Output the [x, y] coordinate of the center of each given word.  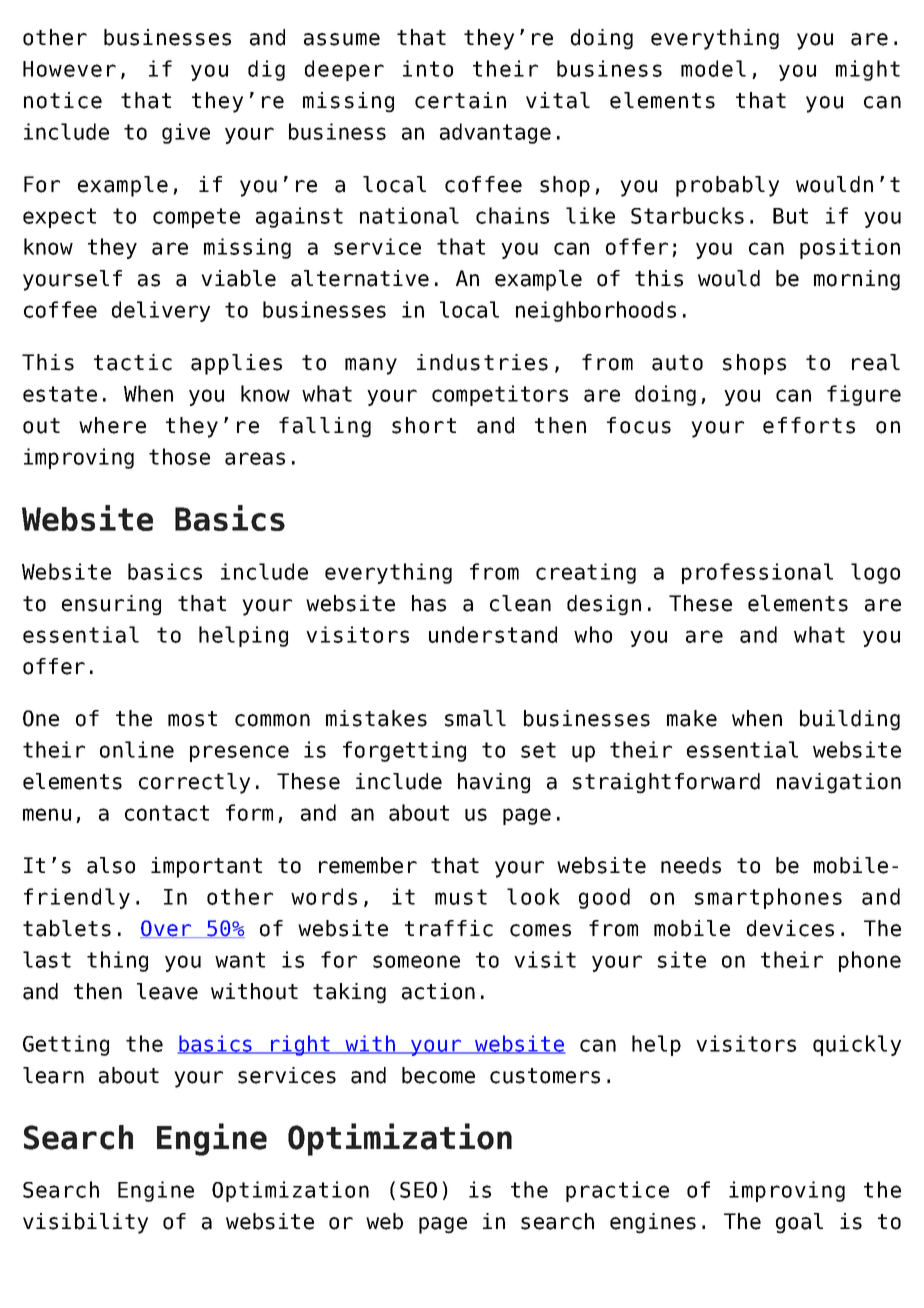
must [461, 897]
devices [790, 928]
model [713, 68]
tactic [133, 362]
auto [677, 363]
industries [482, 362]
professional [757, 573]
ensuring [111, 605]
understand [493, 634]
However [69, 69]
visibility [85, 1223]
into [428, 68]
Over [166, 929]
